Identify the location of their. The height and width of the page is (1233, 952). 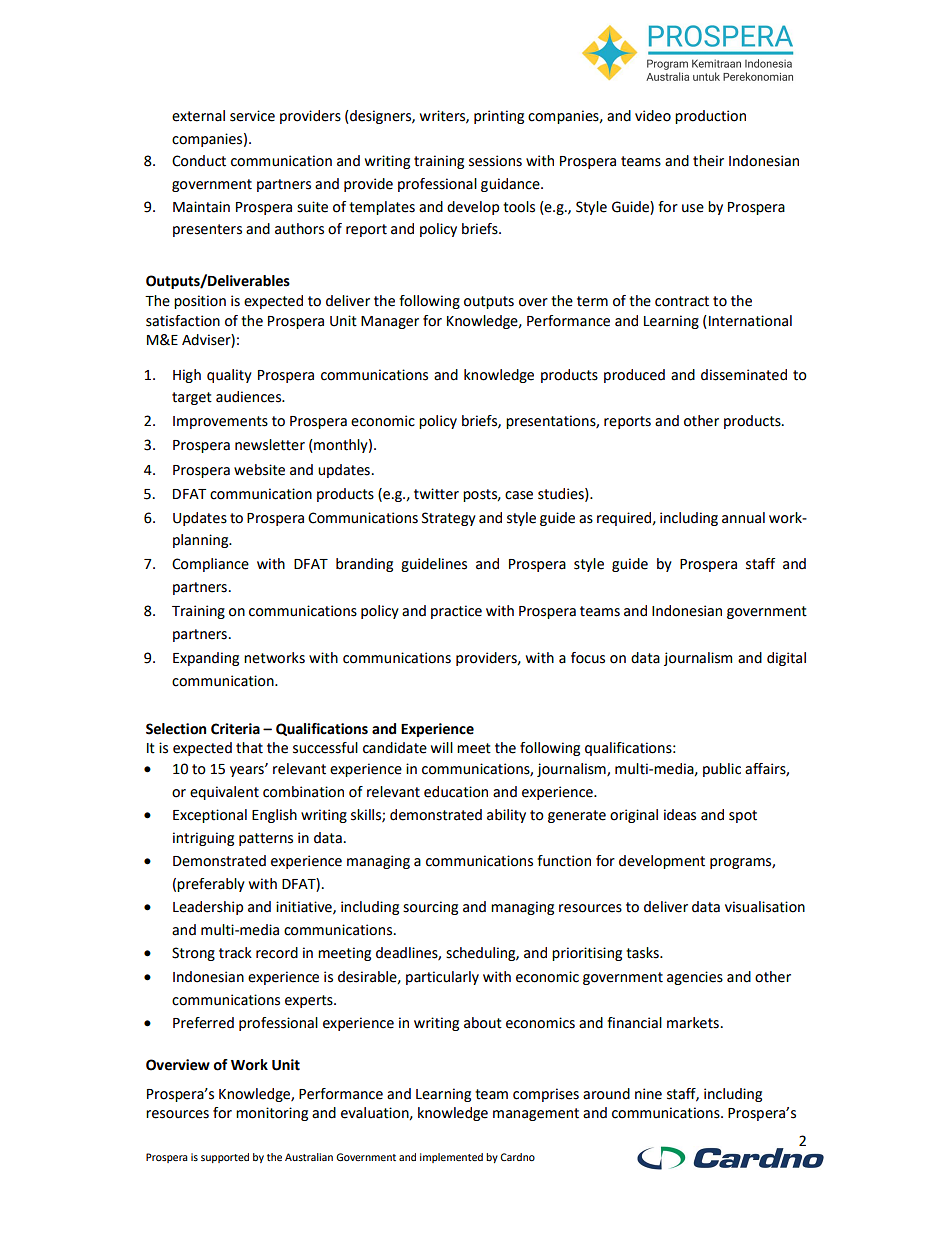
(708, 161).
